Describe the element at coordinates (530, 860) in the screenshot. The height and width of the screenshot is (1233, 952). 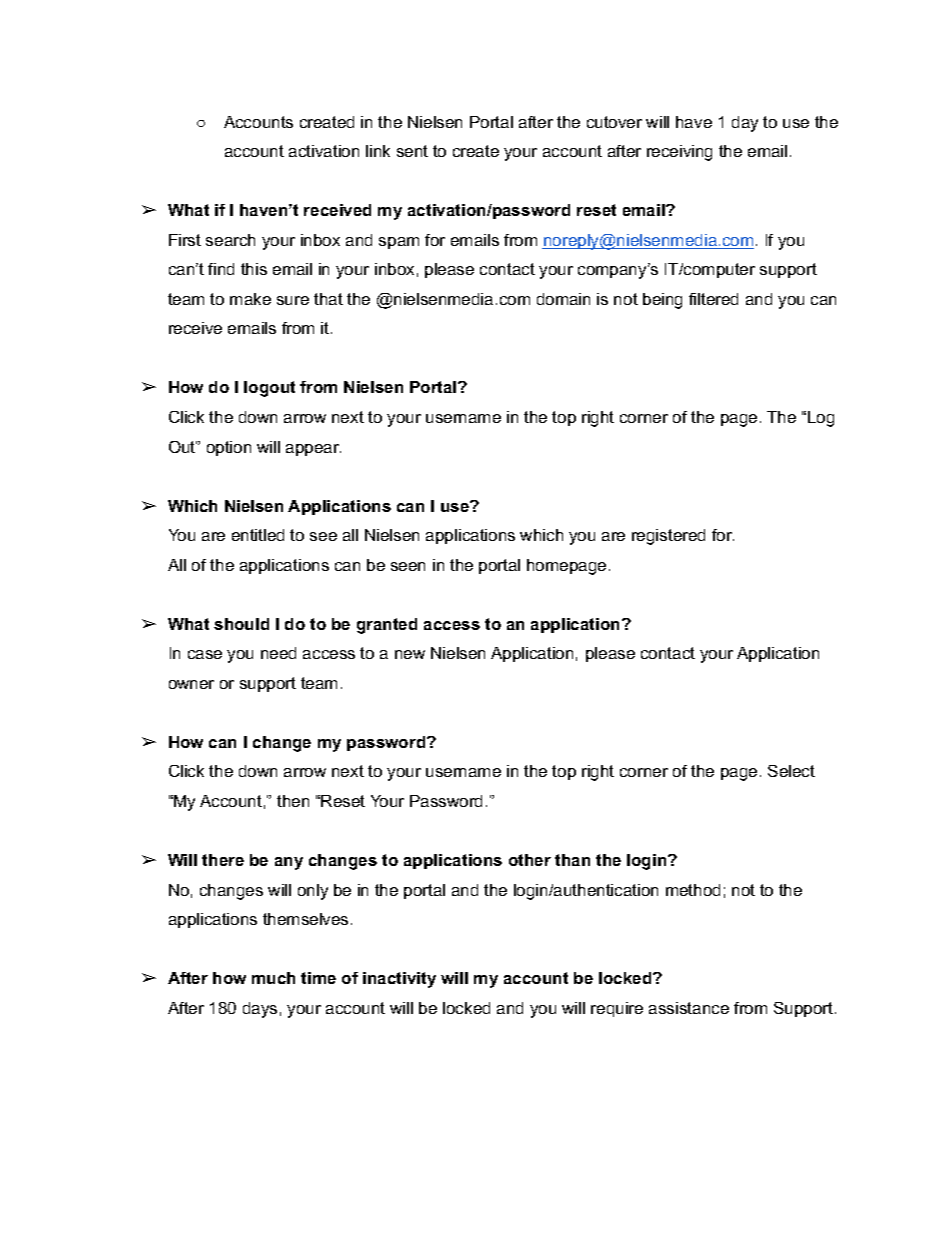
I see `other` at that location.
